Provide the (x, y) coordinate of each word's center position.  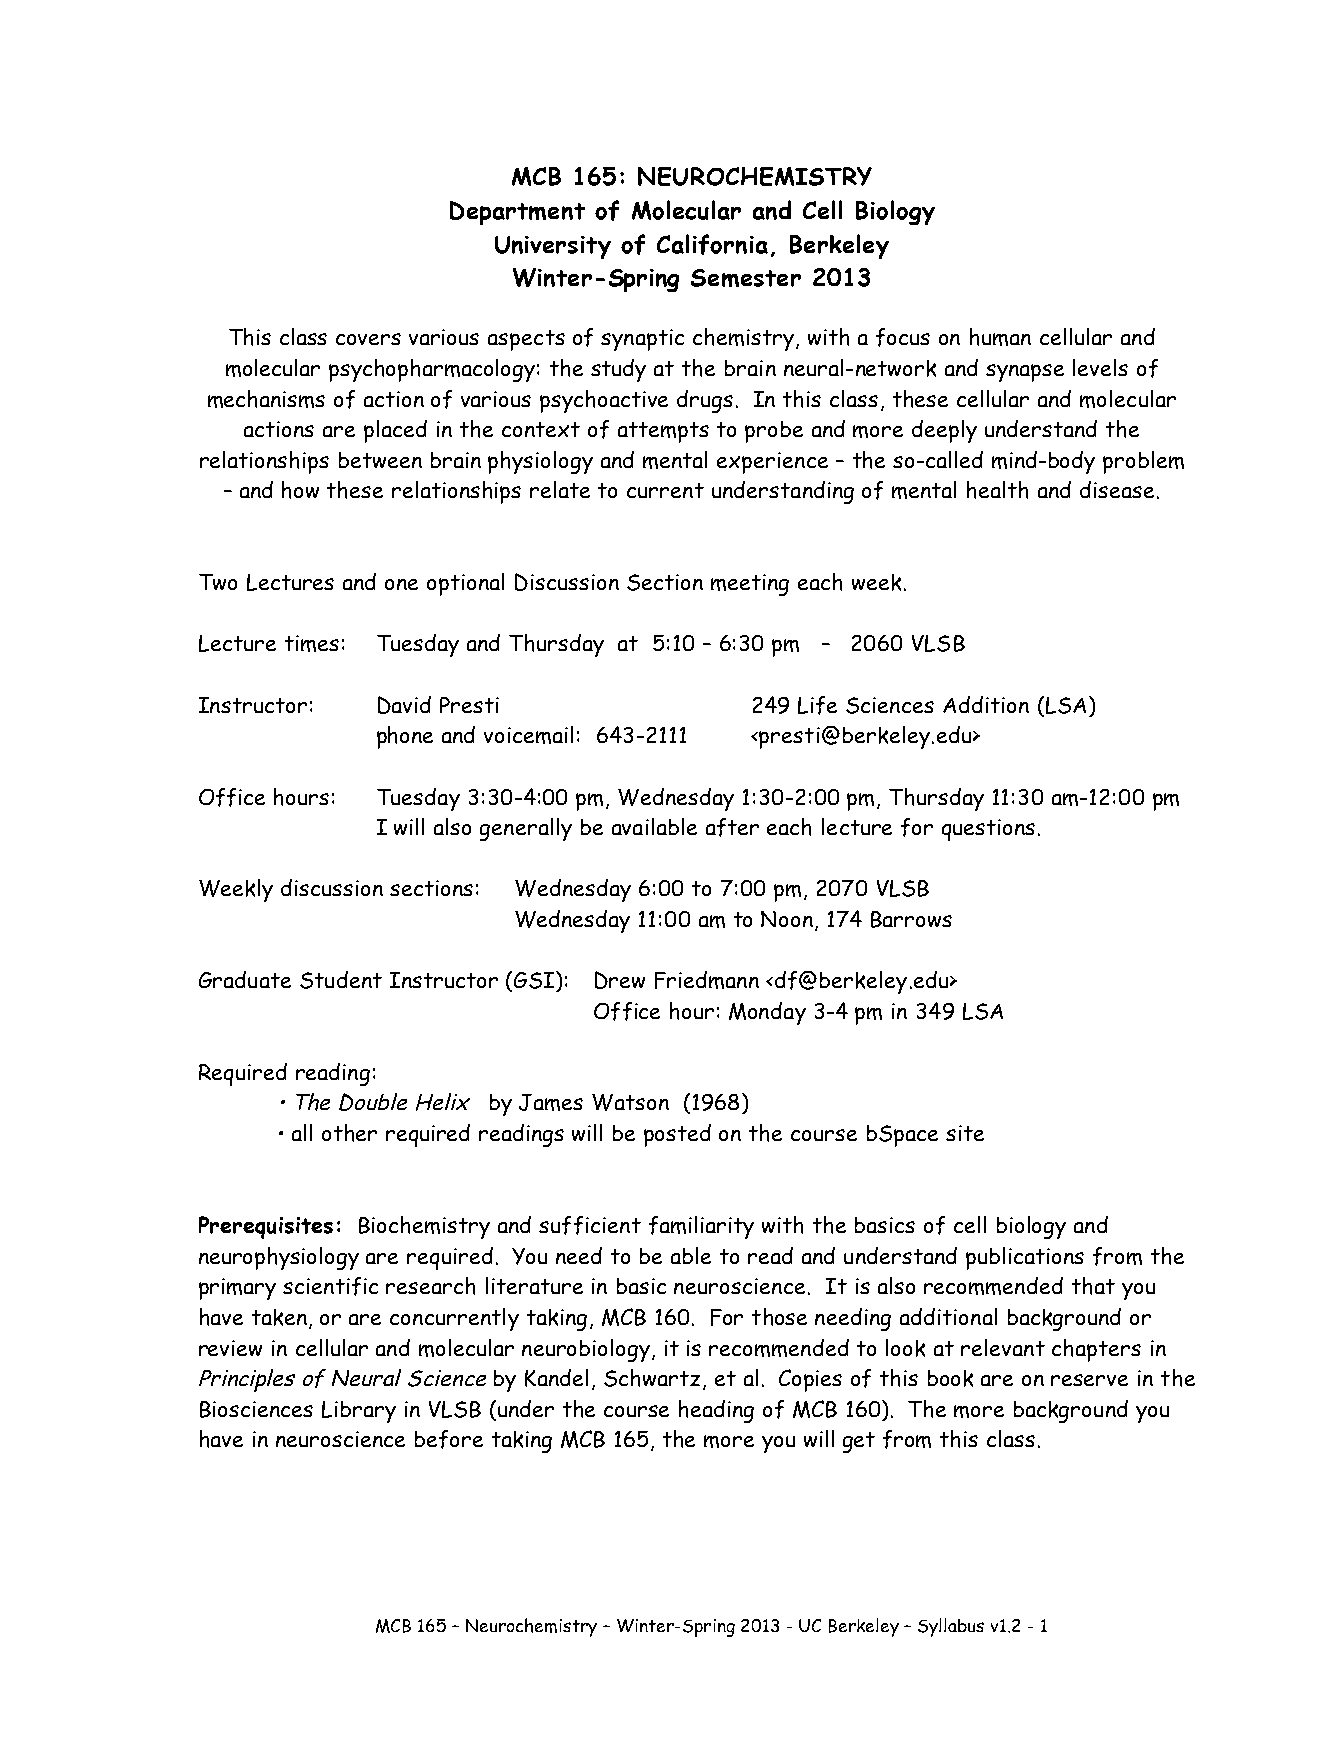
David (404, 705)
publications (1025, 1258)
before (449, 1439)
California (712, 244)
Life (817, 705)
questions (988, 830)
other (349, 1133)
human (1000, 337)
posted (677, 1135)
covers (368, 339)
